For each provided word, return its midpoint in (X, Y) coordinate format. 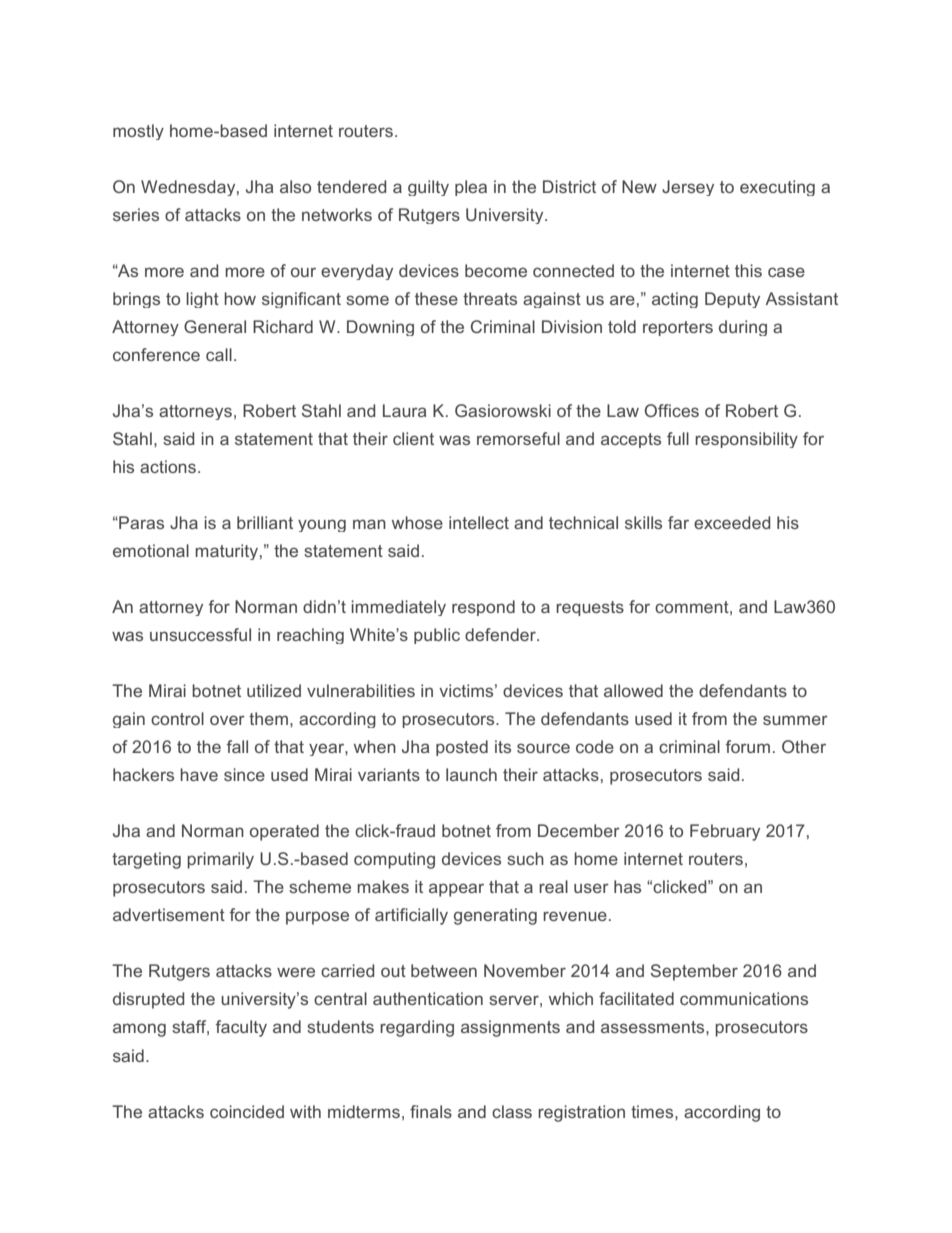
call (219, 354)
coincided (247, 1111)
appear (456, 890)
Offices (672, 410)
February (725, 832)
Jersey (688, 188)
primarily (220, 860)
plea (471, 188)
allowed (633, 690)
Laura (404, 410)
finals (431, 1111)
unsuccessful (200, 634)
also (295, 186)
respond (483, 608)
